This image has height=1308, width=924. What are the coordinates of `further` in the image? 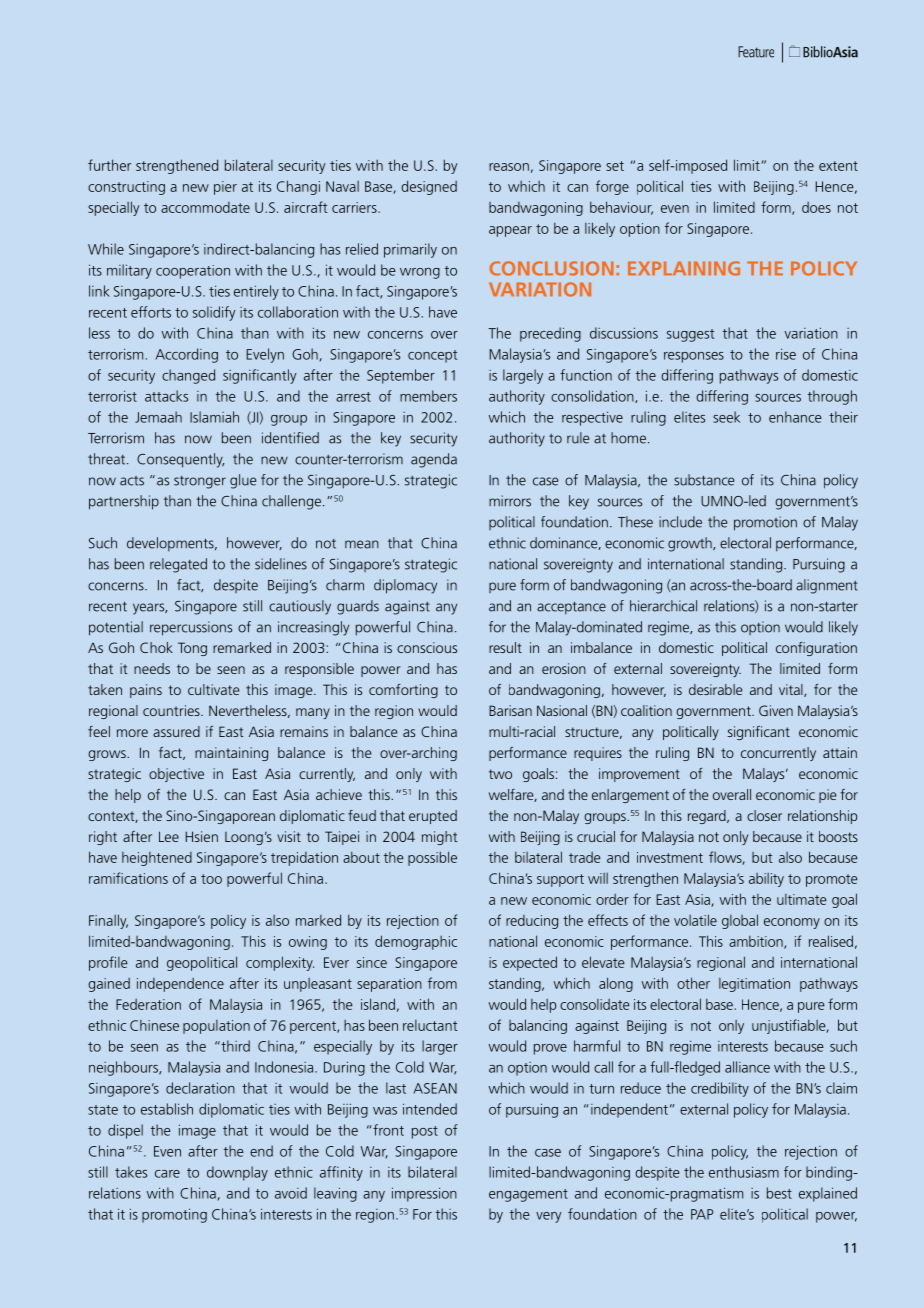 It's located at (109, 165).
